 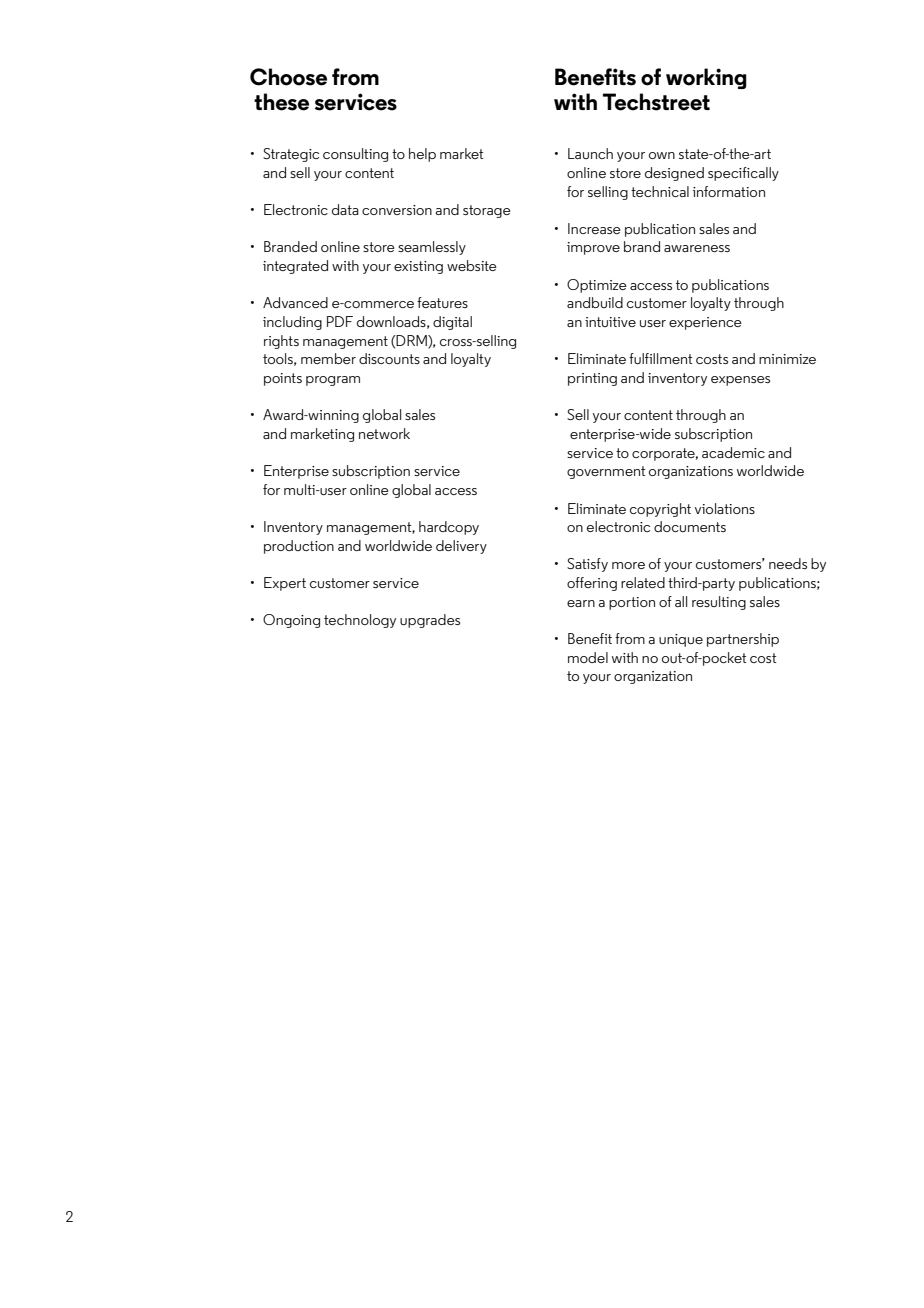 I want to click on Choose, so click(x=288, y=77).
